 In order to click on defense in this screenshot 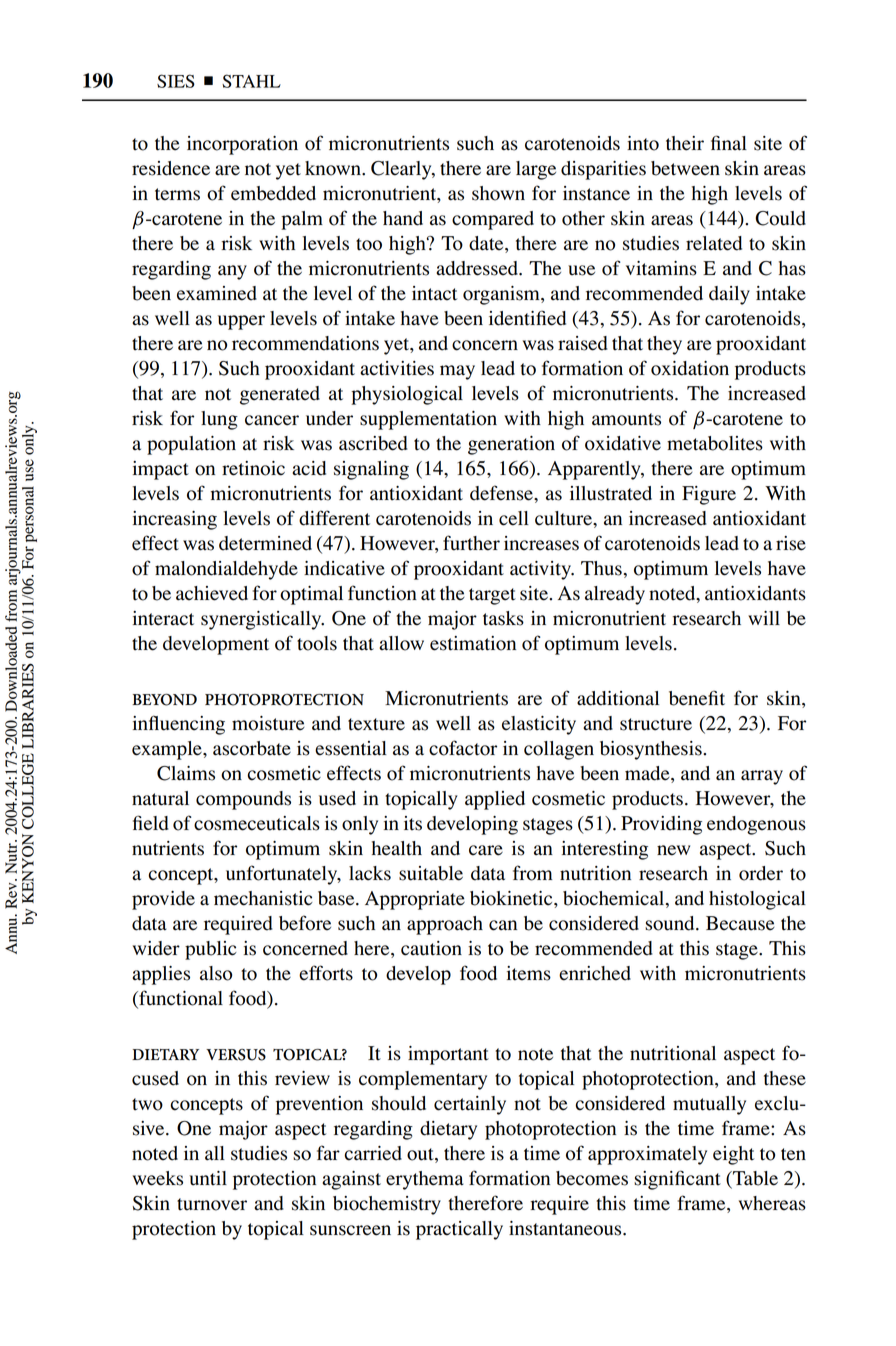, I will do `click(502, 493)`.
